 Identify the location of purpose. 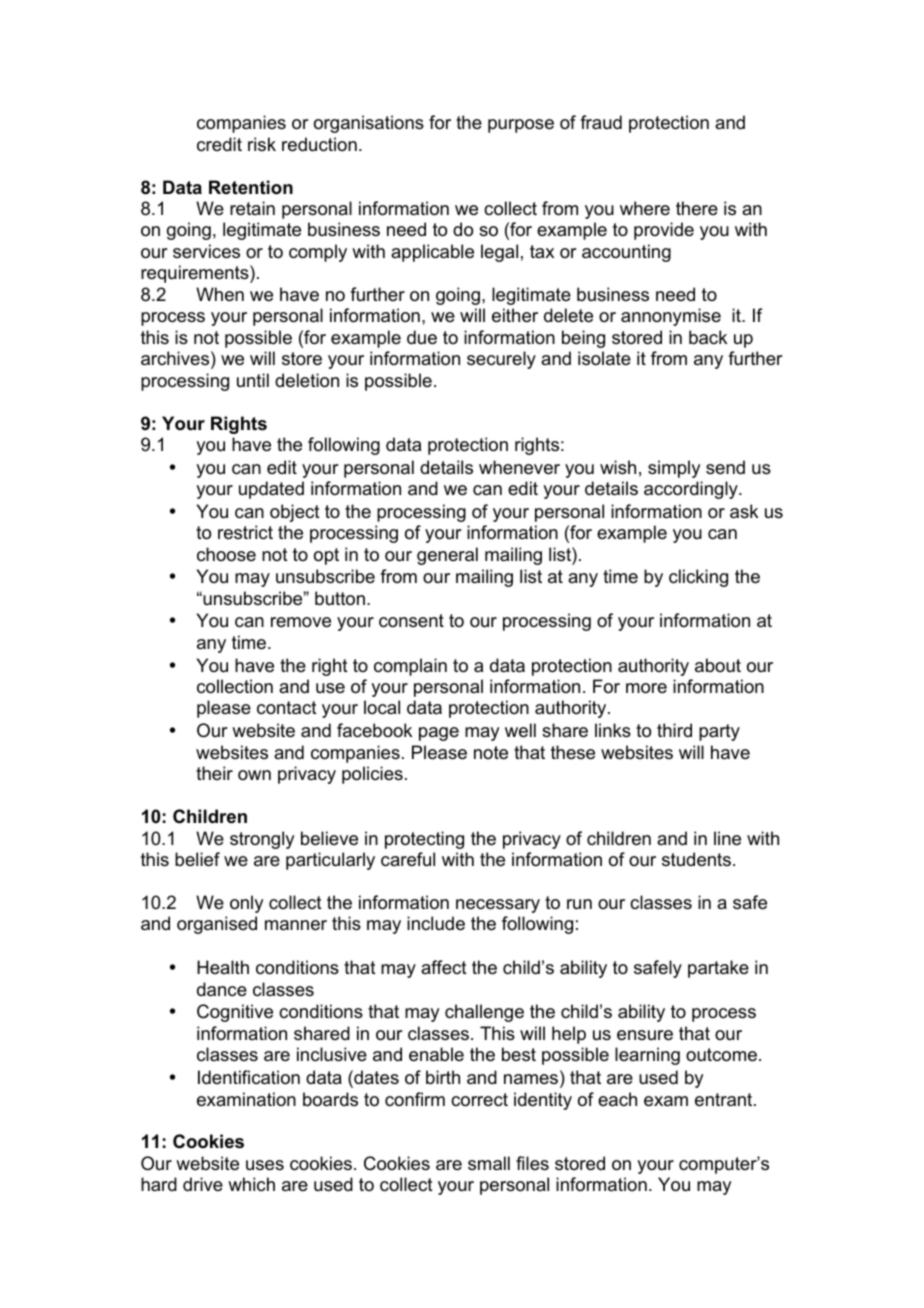
(521, 126).
